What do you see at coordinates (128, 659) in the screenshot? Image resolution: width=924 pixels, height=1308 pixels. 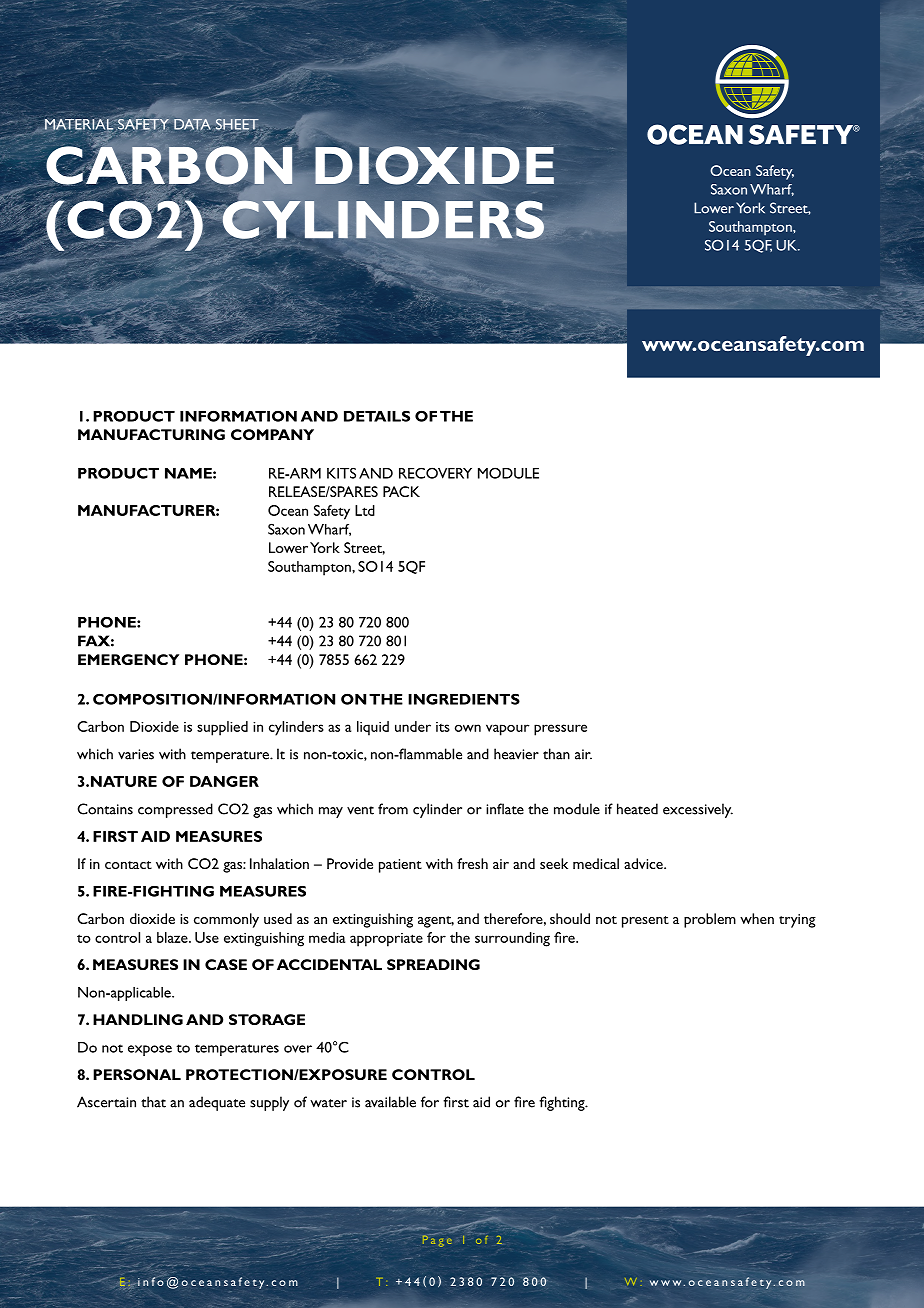 I see `EMERGENCY` at bounding box center [128, 659].
